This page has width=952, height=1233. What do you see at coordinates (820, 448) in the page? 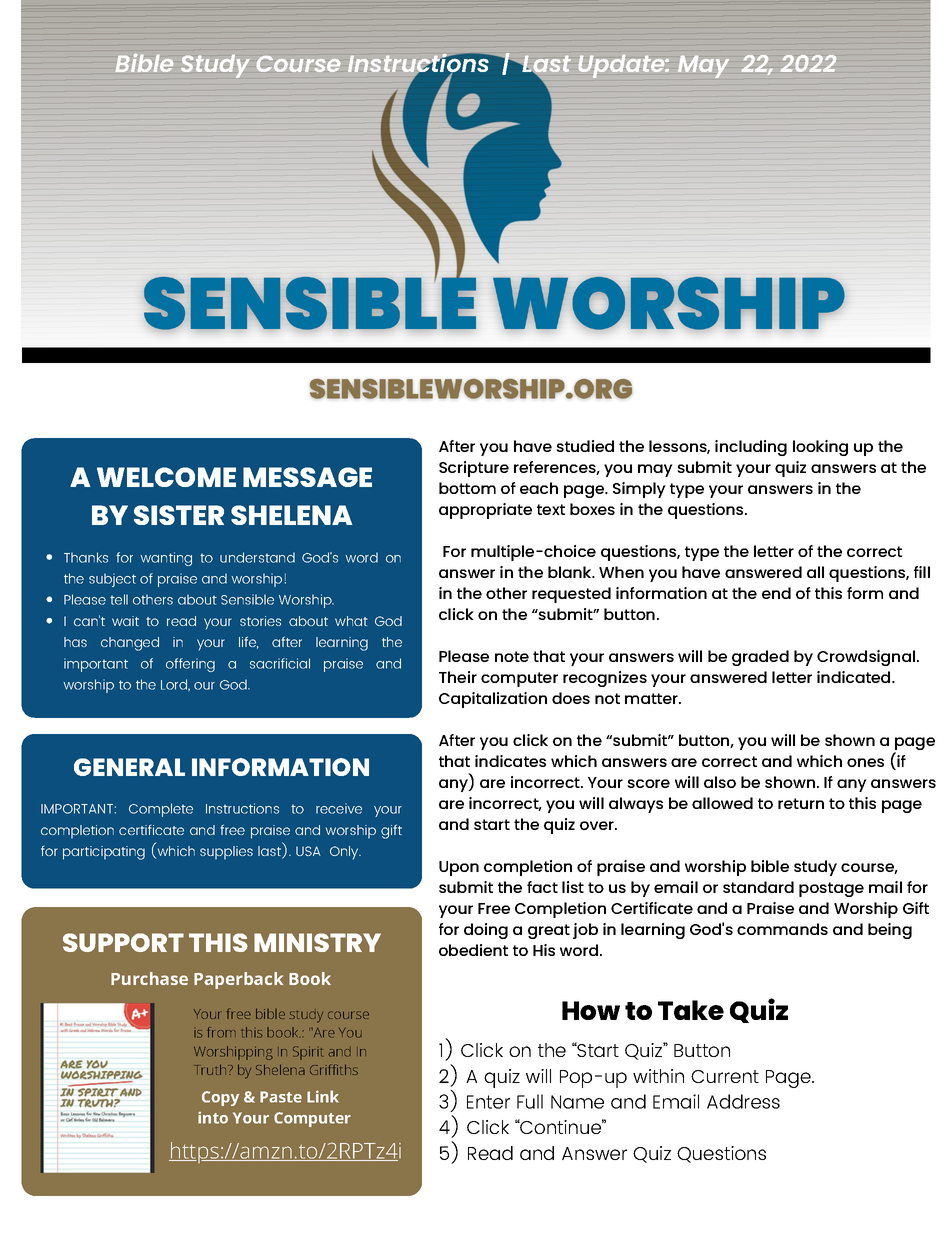
I see `looking` at bounding box center [820, 448].
